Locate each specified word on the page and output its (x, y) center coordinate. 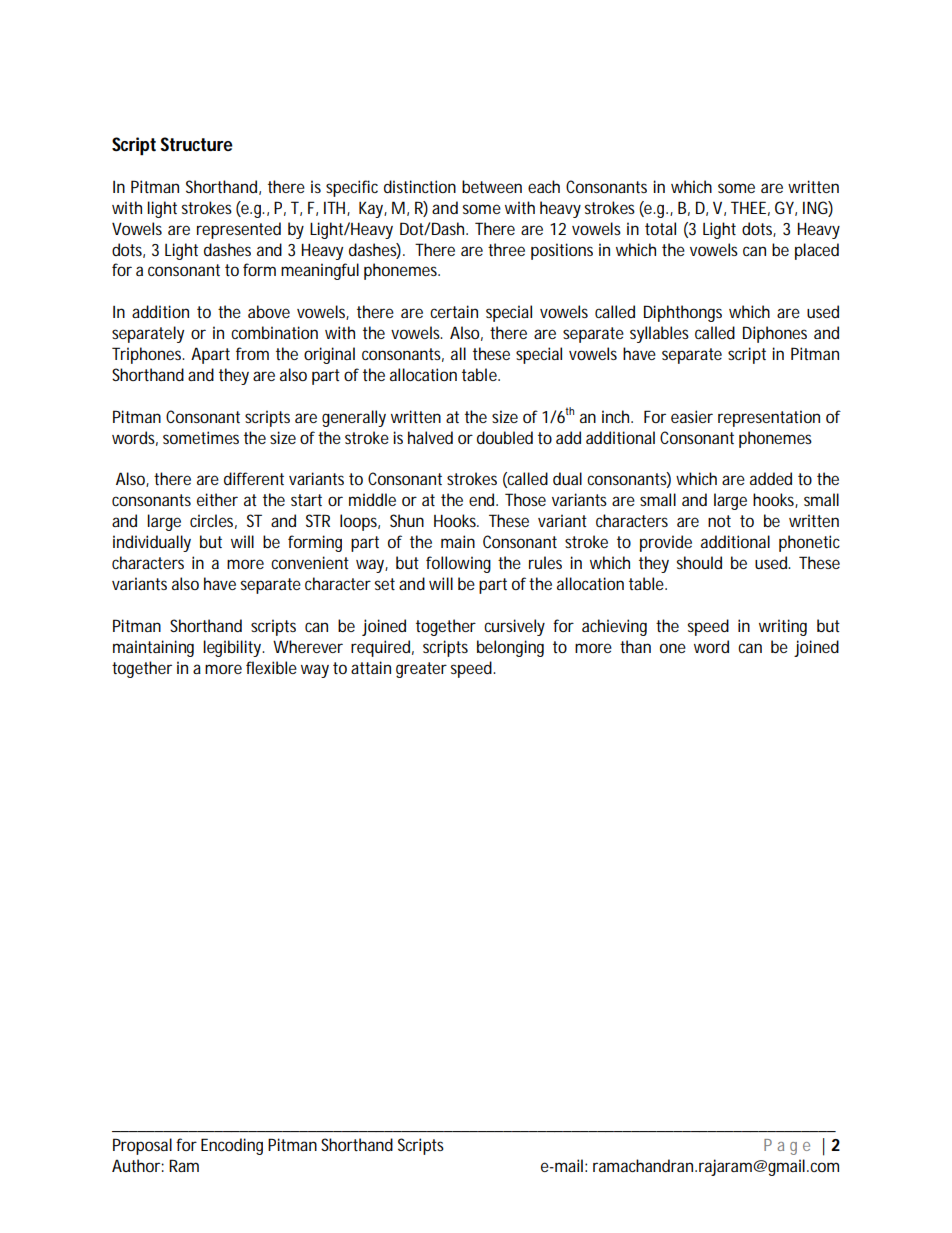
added (771, 478)
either (217, 499)
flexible (271, 667)
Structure (196, 144)
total (660, 228)
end (483, 499)
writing (783, 627)
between (492, 186)
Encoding (232, 1146)
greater (421, 670)
